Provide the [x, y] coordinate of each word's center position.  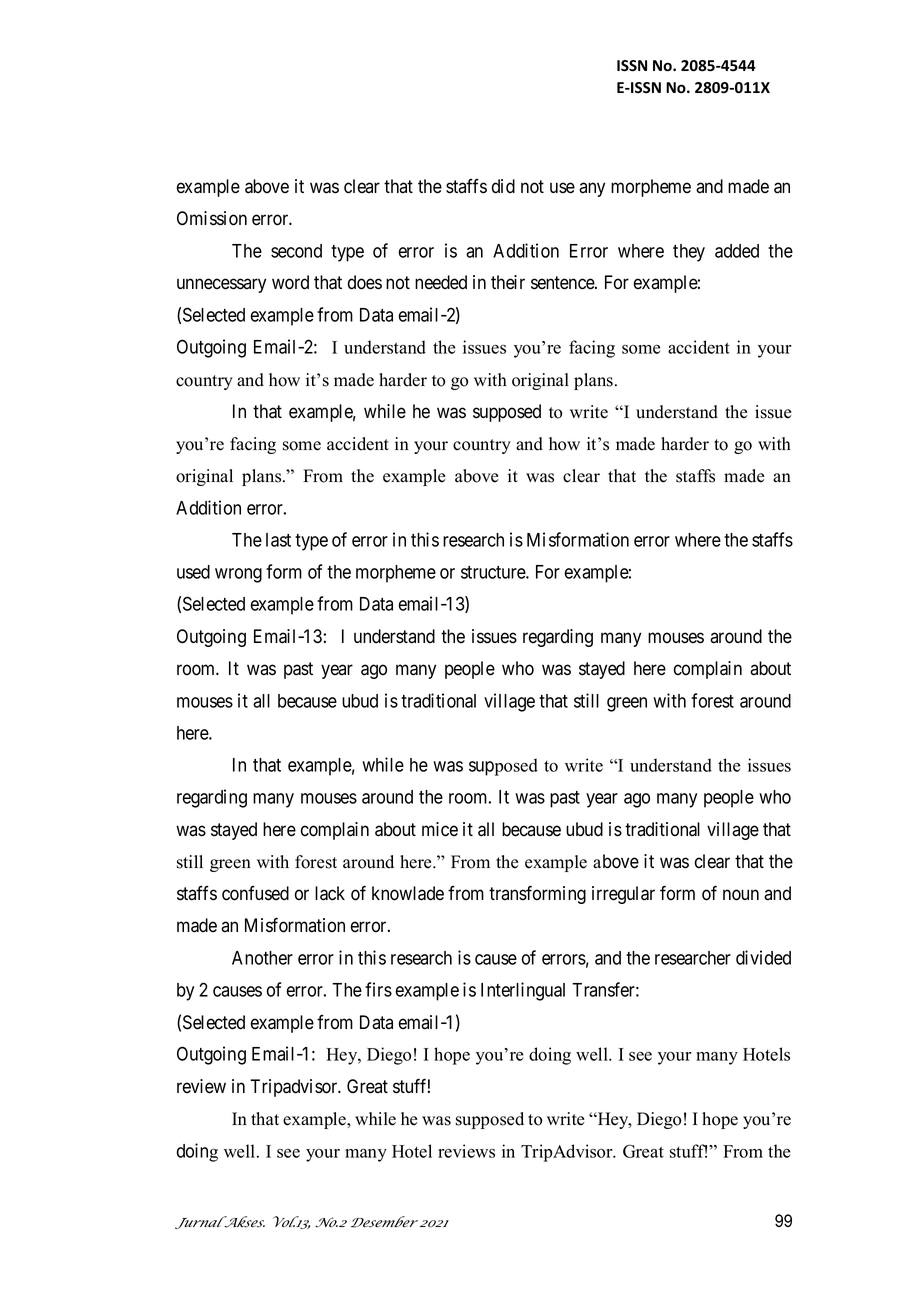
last [278, 540]
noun [741, 895]
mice [440, 829]
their [508, 282]
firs [378, 989]
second [296, 251]
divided [763, 957]
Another [262, 958]
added [737, 251]
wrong [238, 575]
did [503, 186]
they [689, 253]
